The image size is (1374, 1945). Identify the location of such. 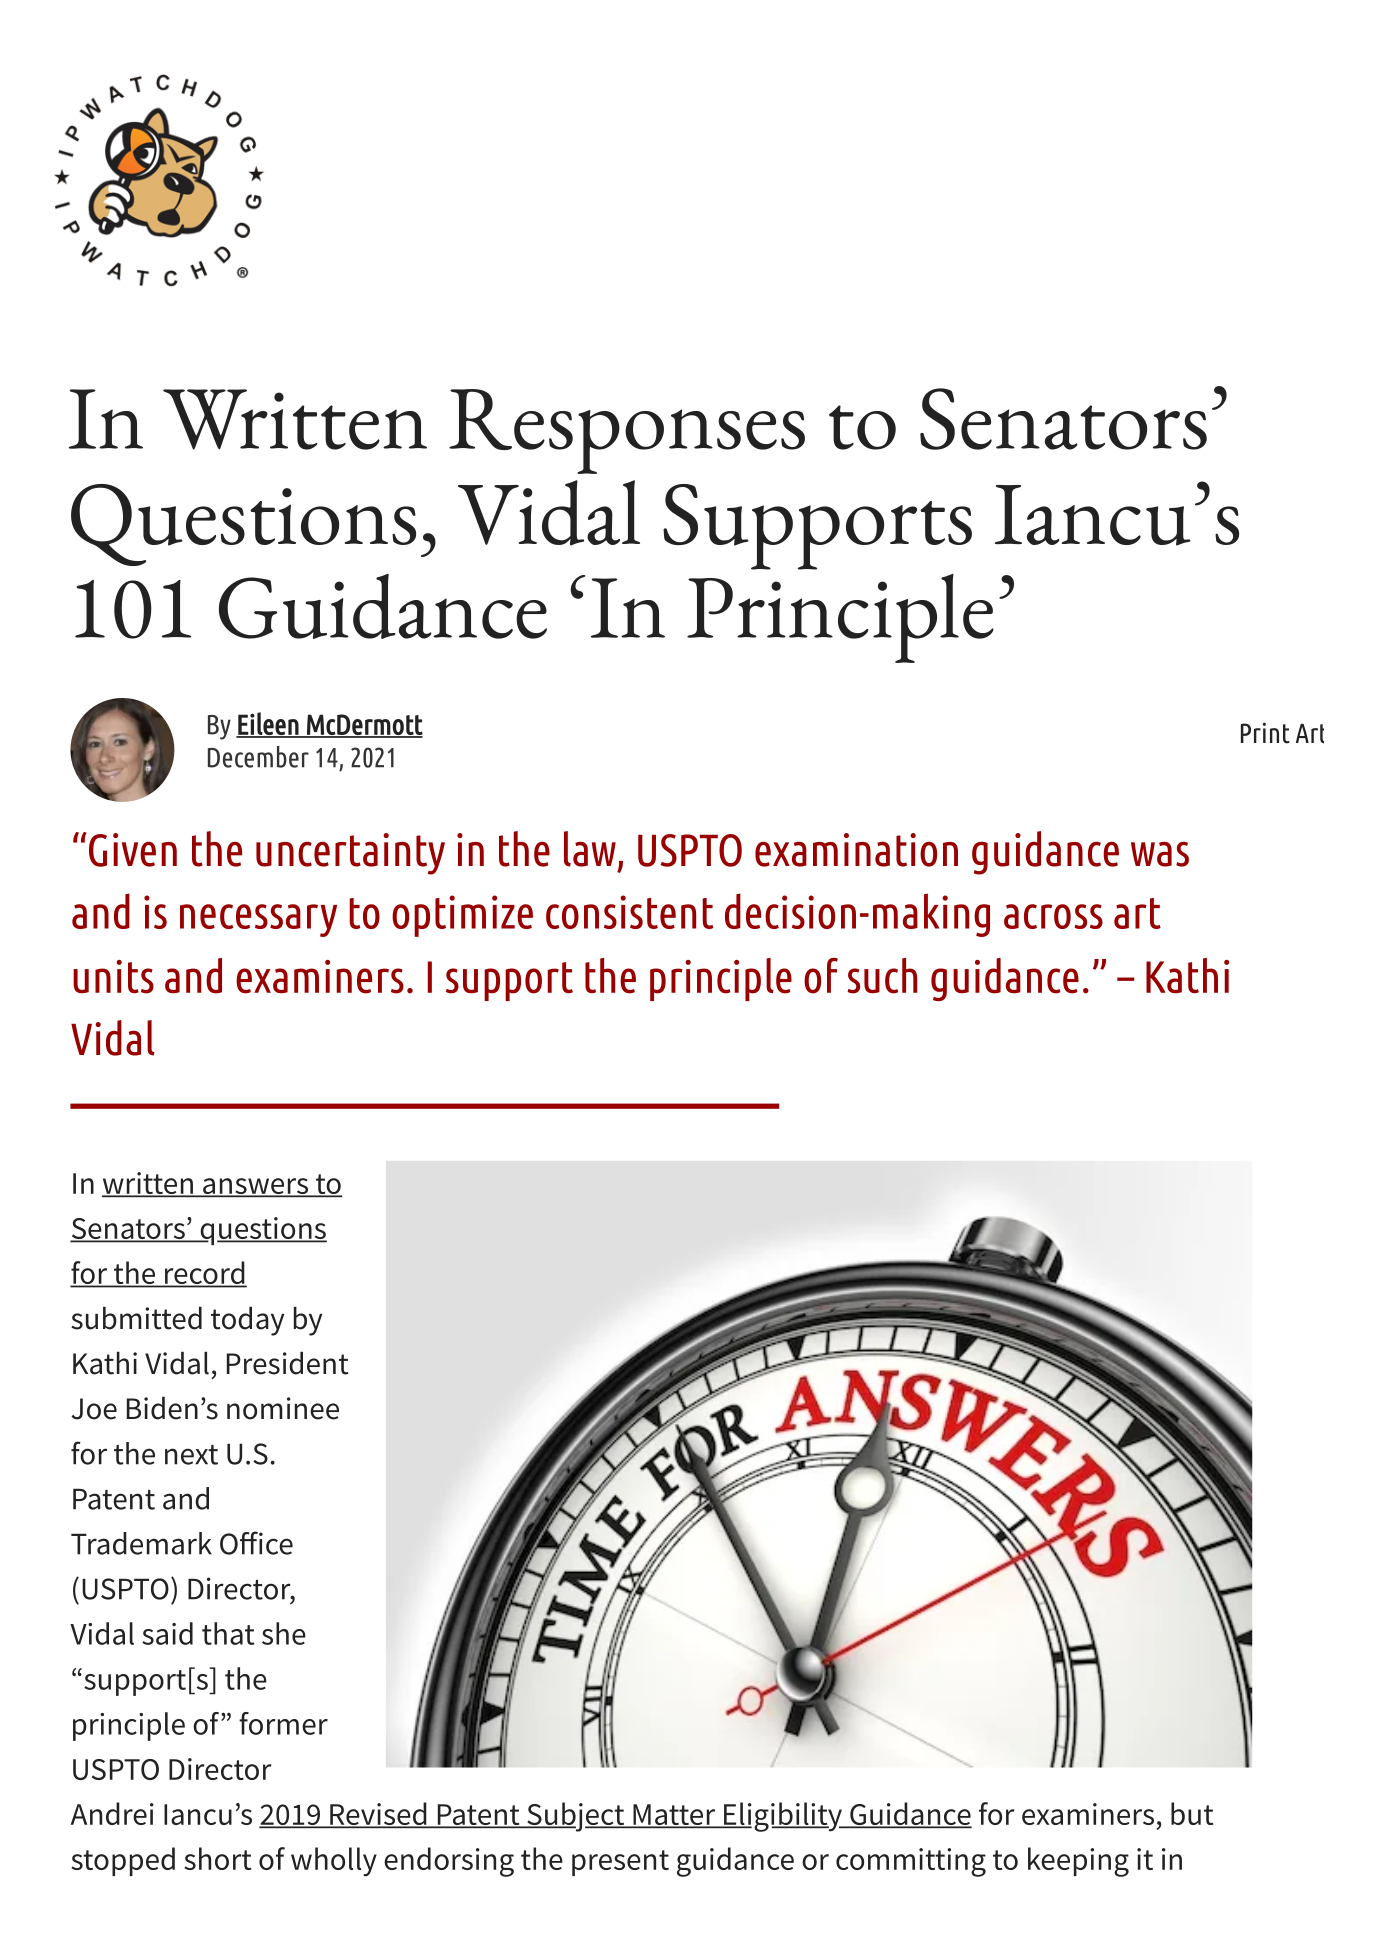
(882, 976).
